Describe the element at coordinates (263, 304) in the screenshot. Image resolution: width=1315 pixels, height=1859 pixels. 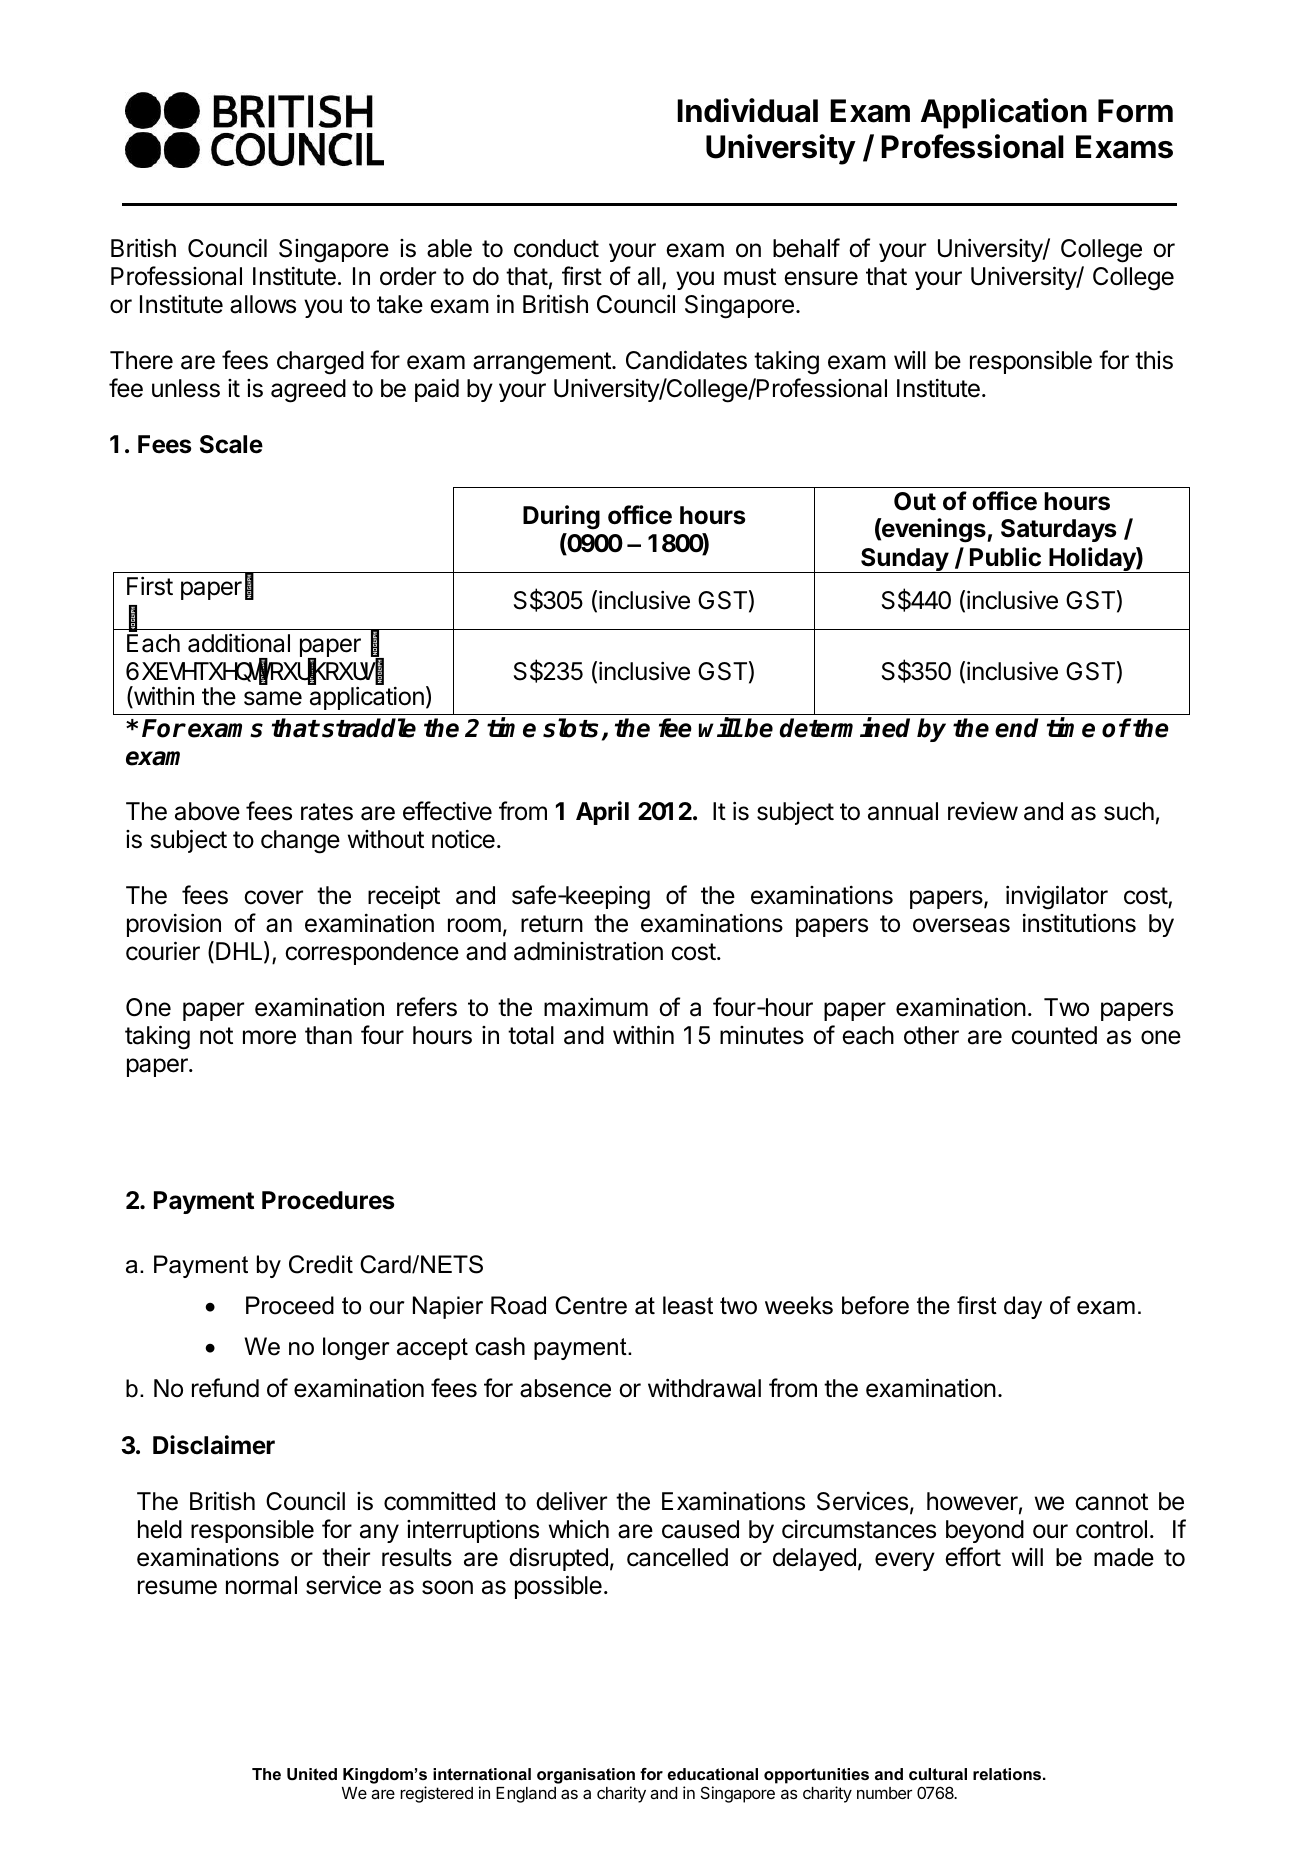
I see `allows` at that location.
